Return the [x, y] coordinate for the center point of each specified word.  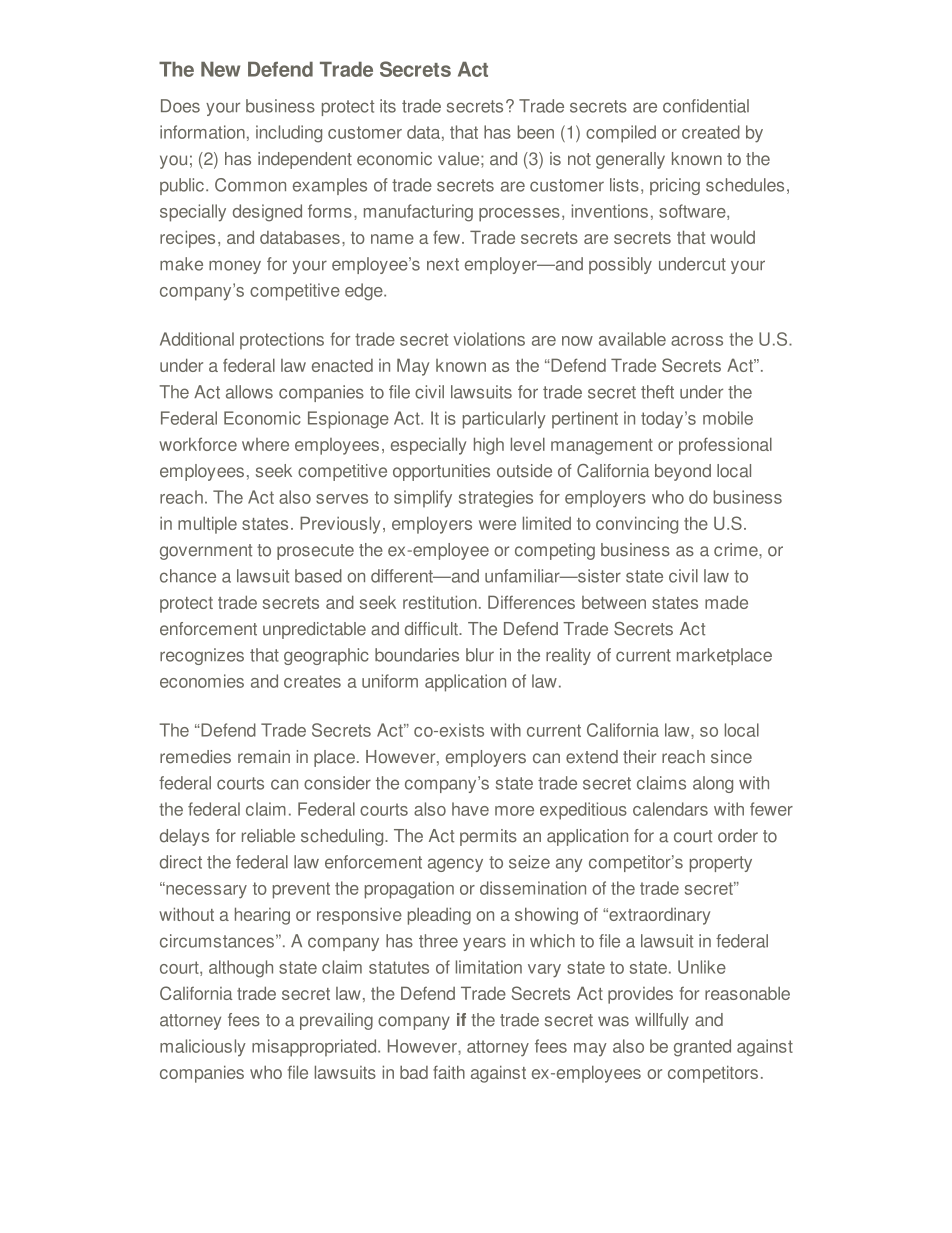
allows [249, 392]
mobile [728, 418]
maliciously [203, 1048]
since [731, 757]
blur [480, 655]
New [220, 69]
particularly [504, 420]
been [536, 132]
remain [264, 757]
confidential [706, 106]
